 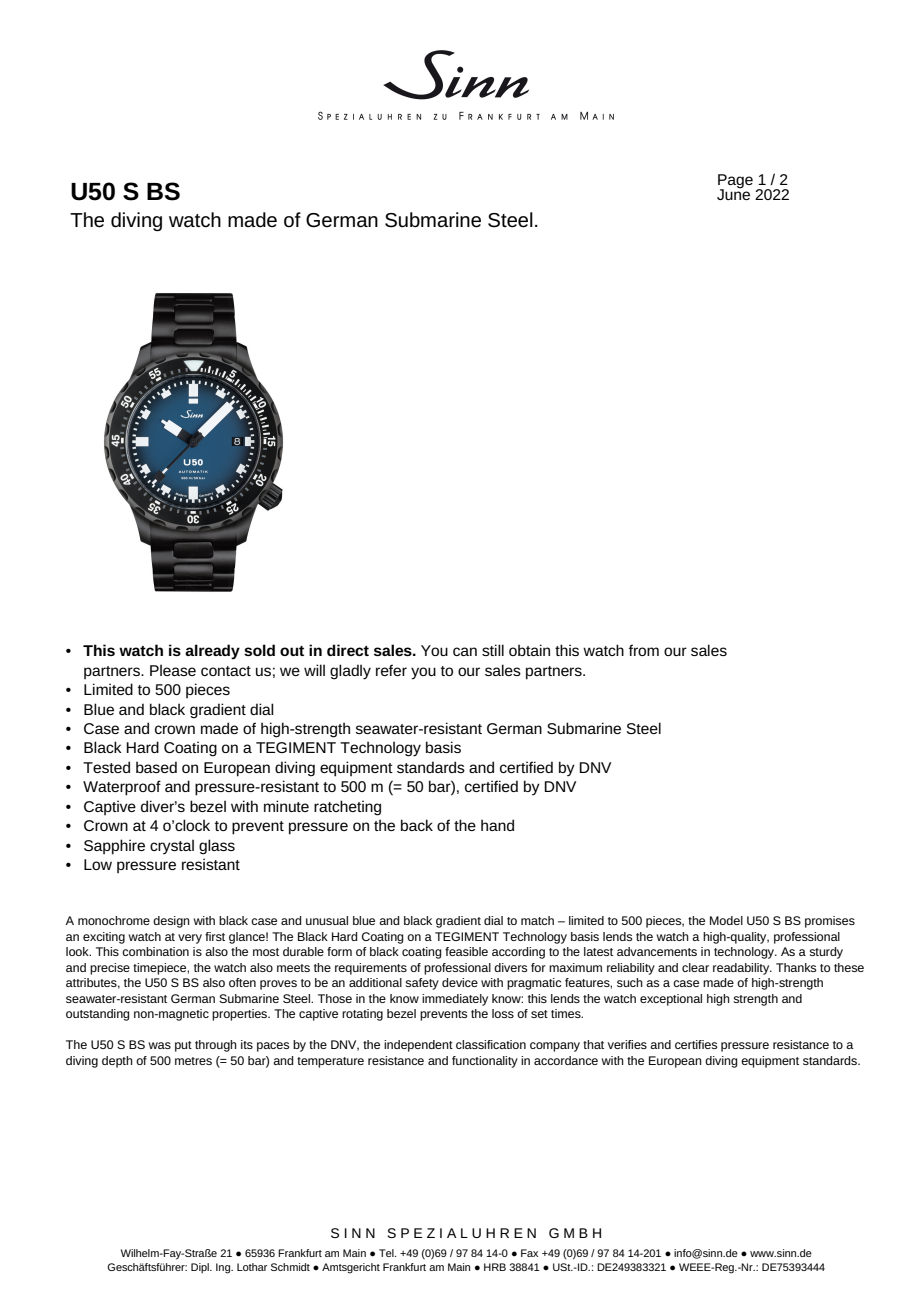 What do you see at coordinates (742, 969) in the document?
I see `readability` at bounding box center [742, 969].
